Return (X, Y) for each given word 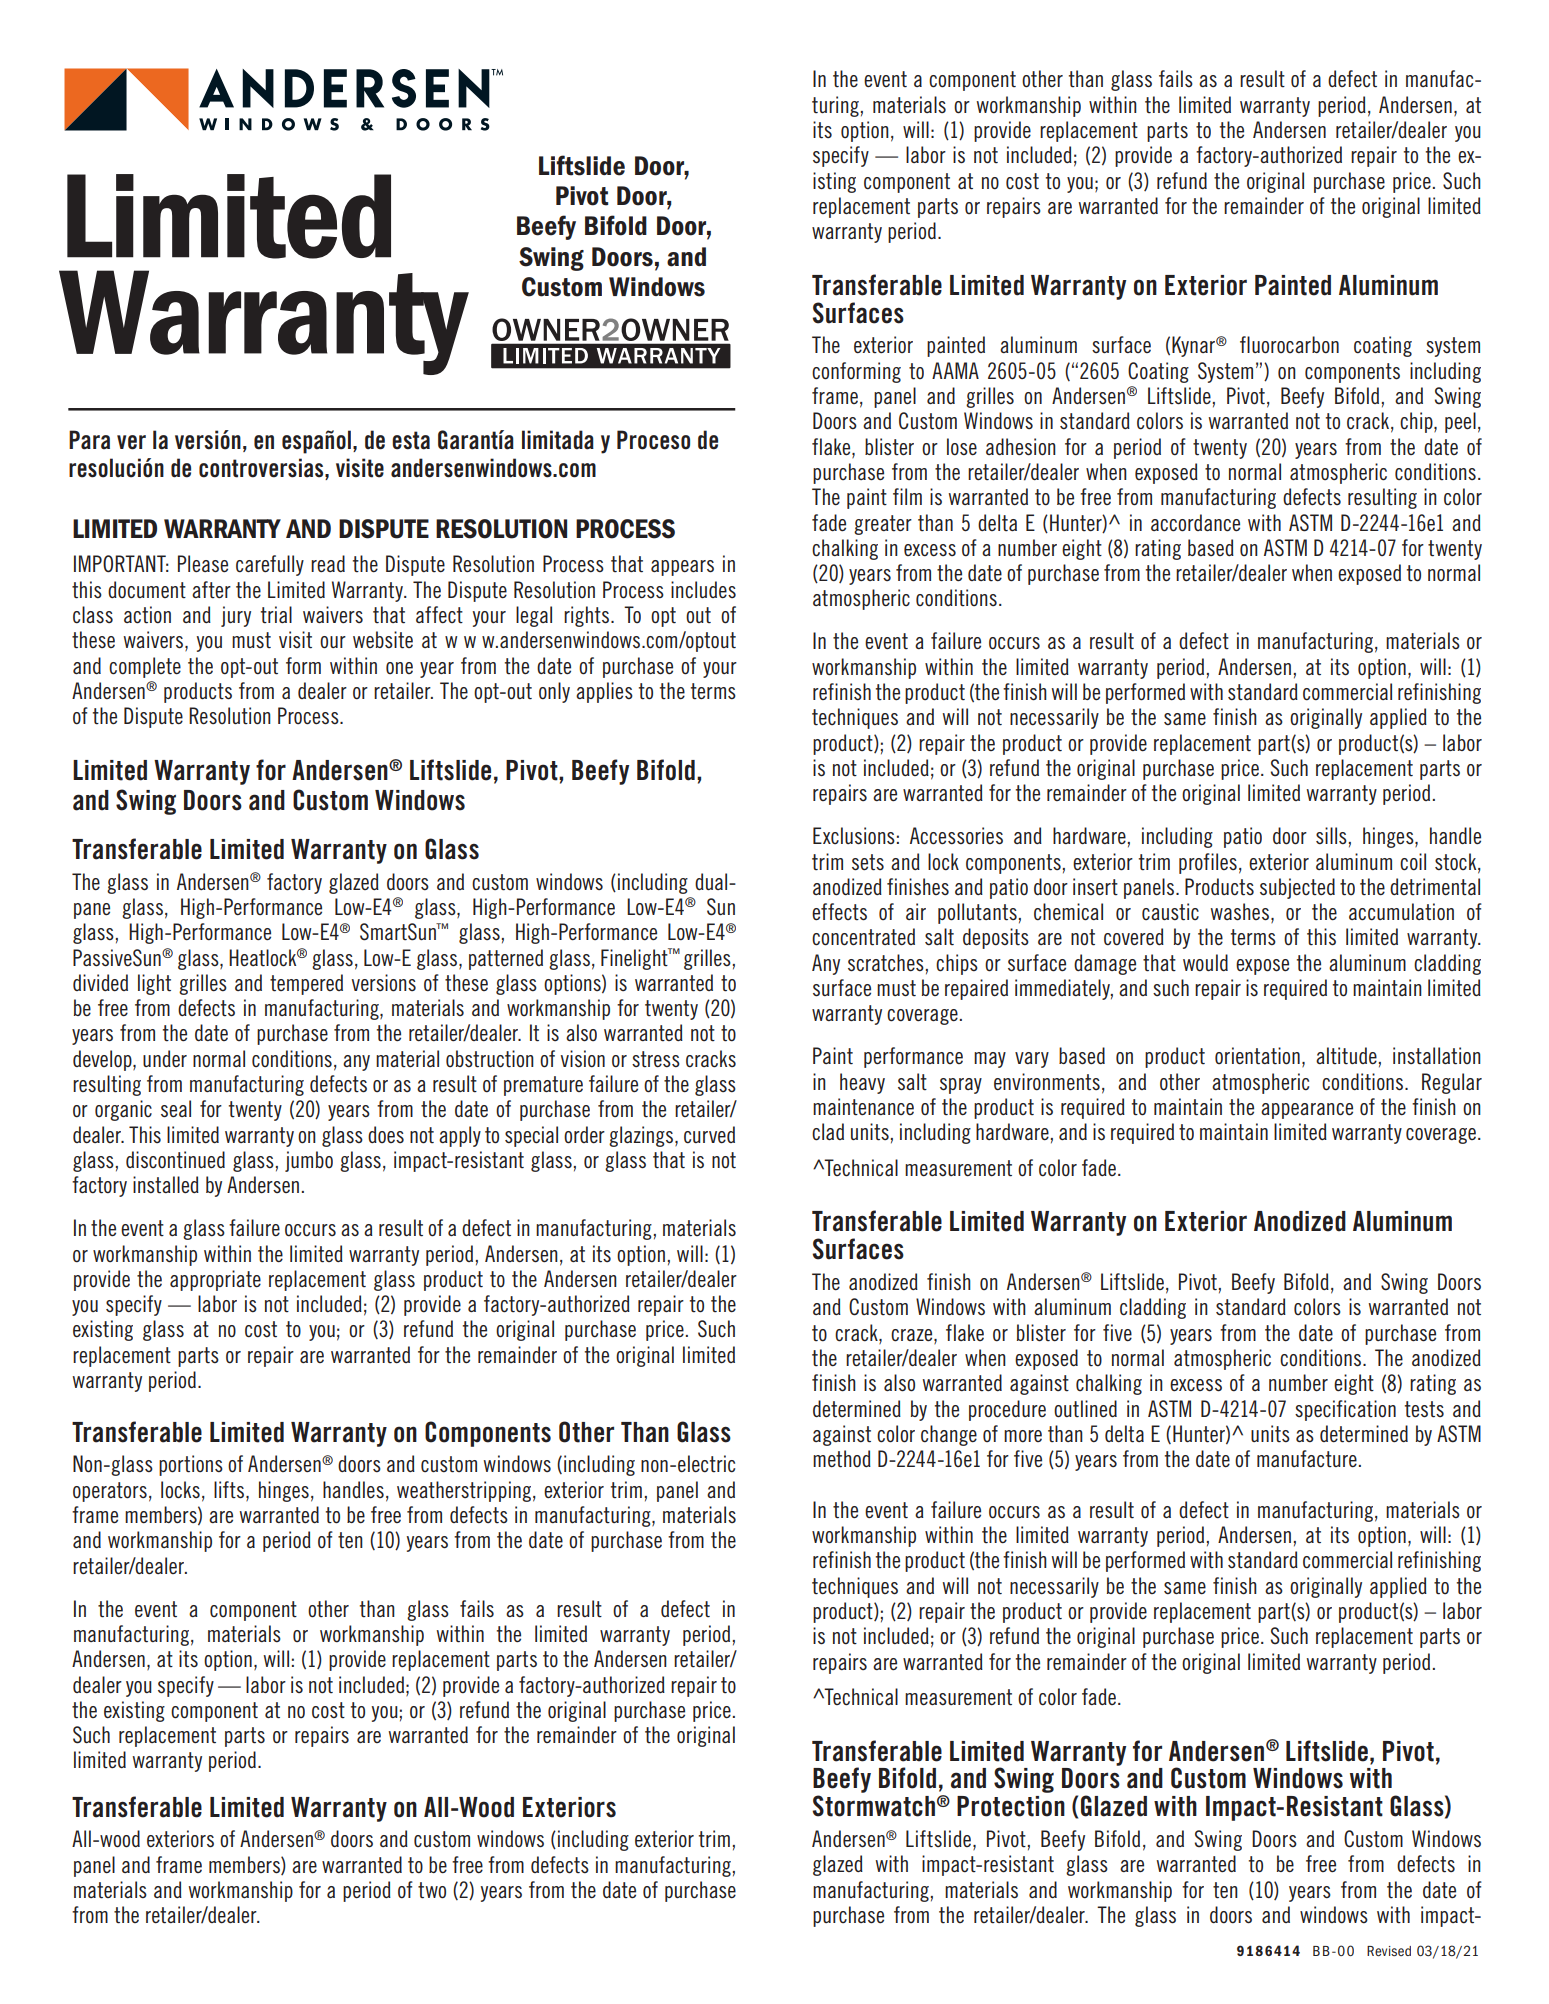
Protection (1011, 1806)
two (432, 1890)
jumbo (309, 1161)
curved (709, 1135)
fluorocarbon (1289, 345)
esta (411, 440)
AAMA (955, 370)
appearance (1307, 1111)
